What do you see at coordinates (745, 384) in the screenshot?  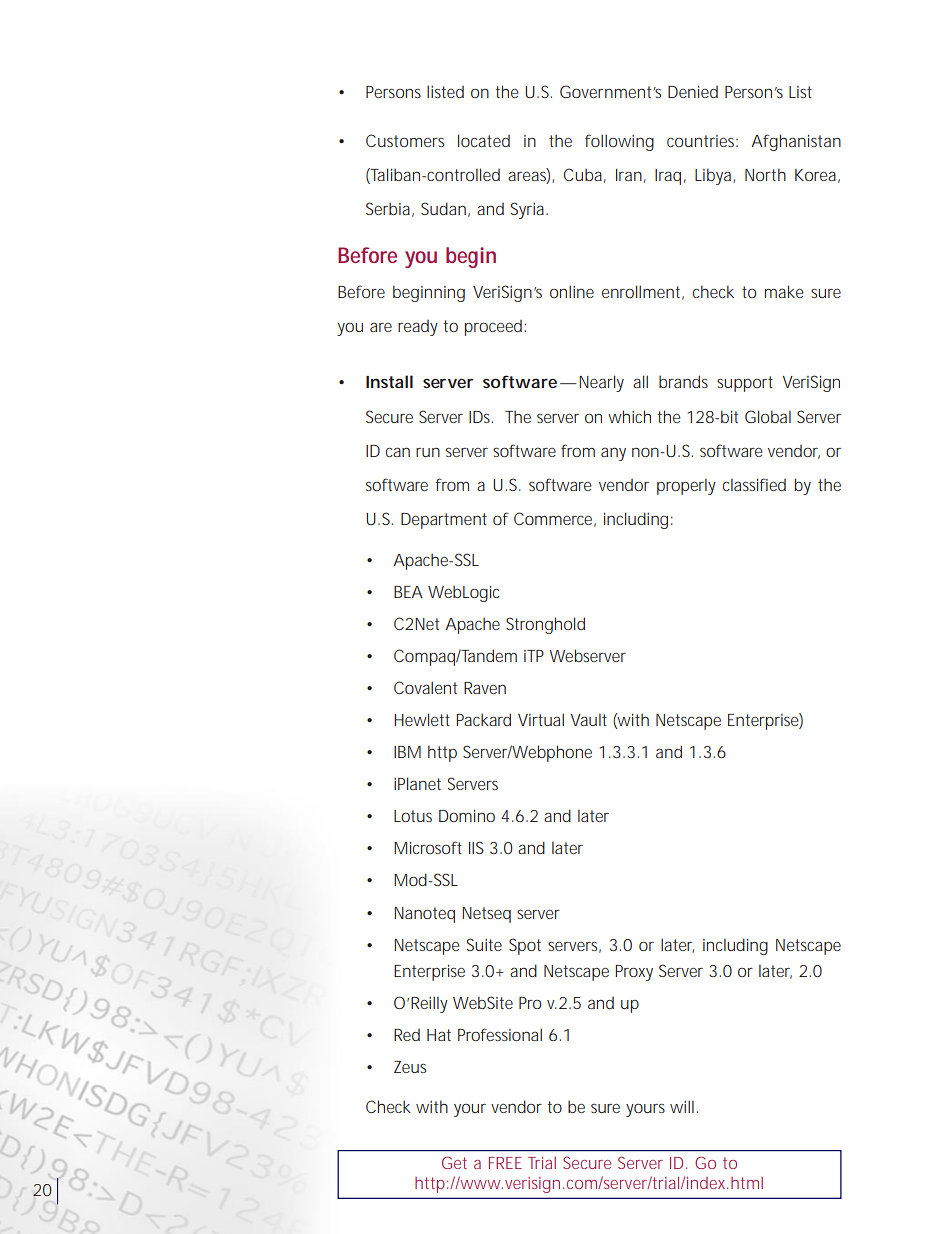 I see `support` at bounding box center [745, 384].
